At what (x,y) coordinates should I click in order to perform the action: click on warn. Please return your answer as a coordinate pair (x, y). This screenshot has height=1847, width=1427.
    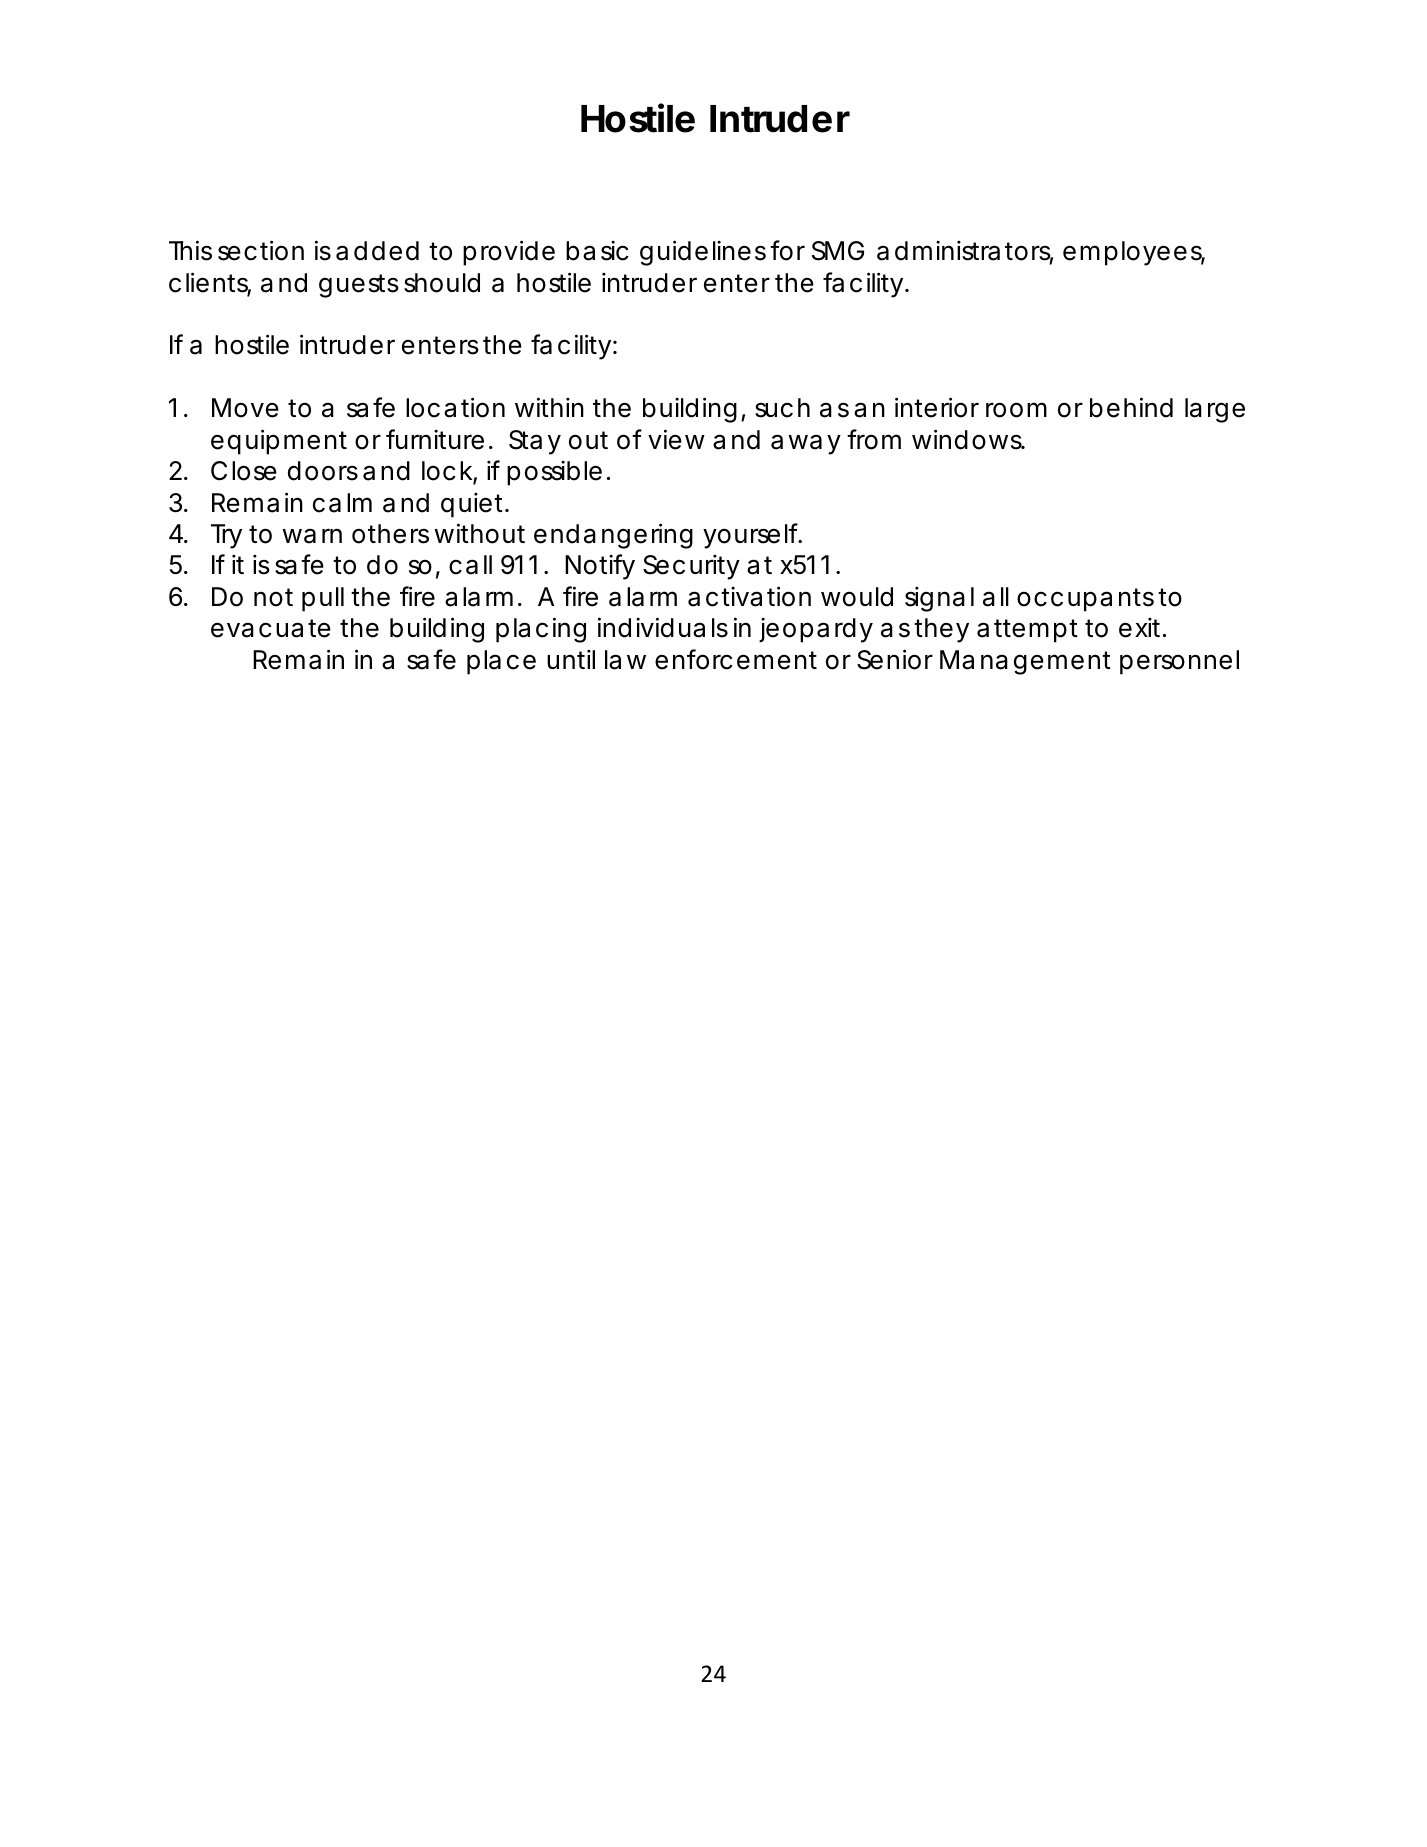
    Looking at the image, I should click on (312, 536).
